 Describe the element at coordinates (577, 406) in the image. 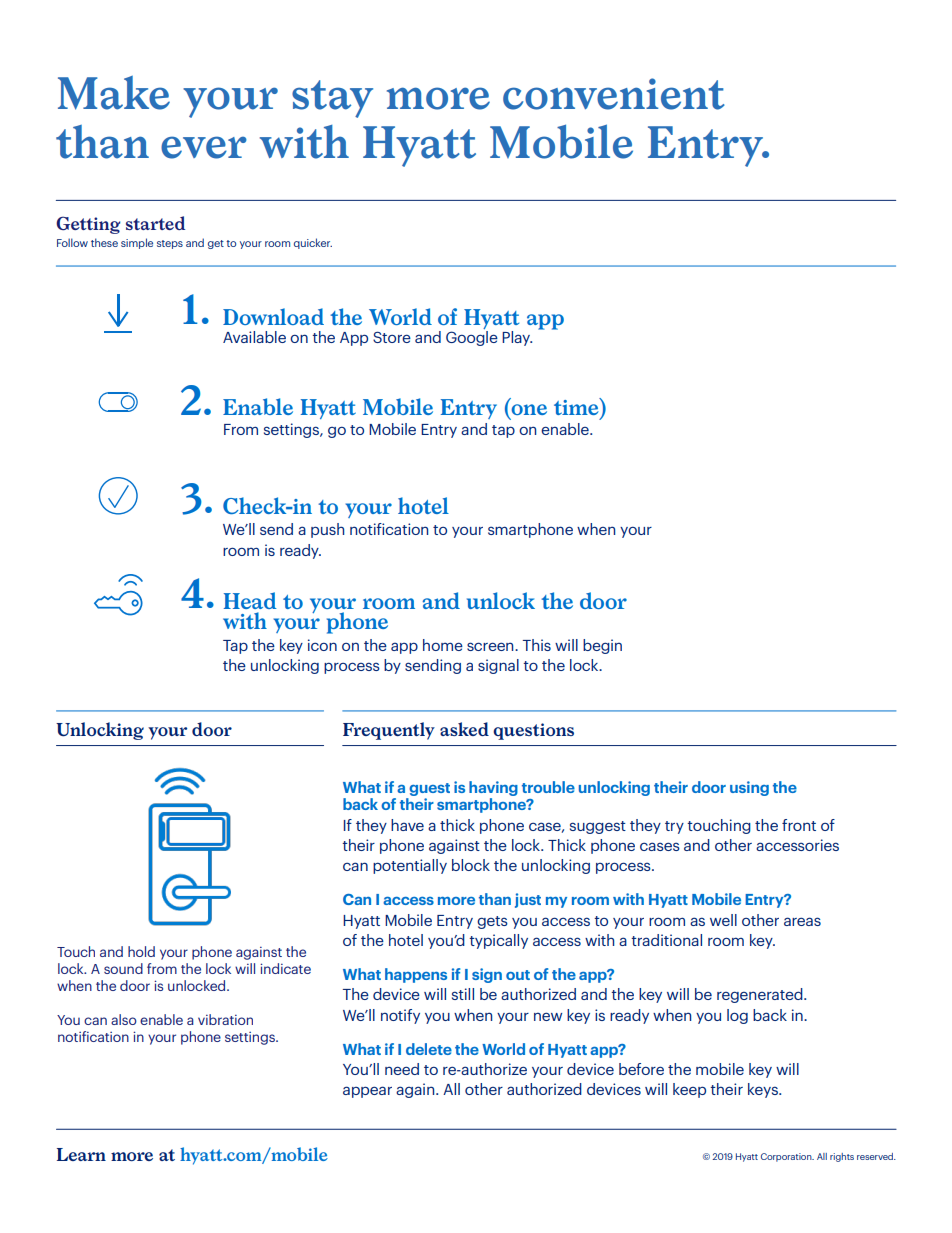

I see `time` at that location.
